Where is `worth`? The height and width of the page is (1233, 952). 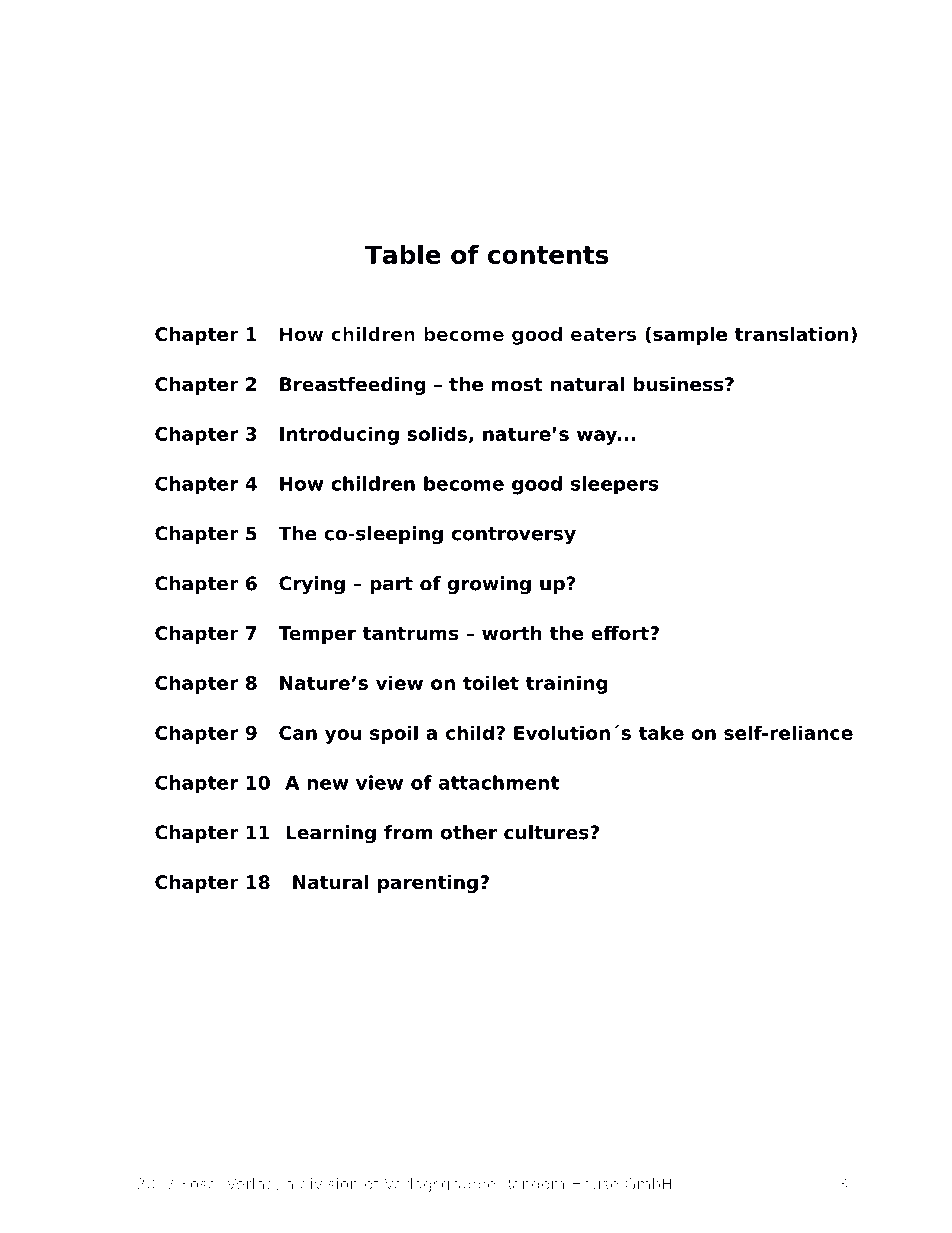 worth is located at coordinates (512, 633).
